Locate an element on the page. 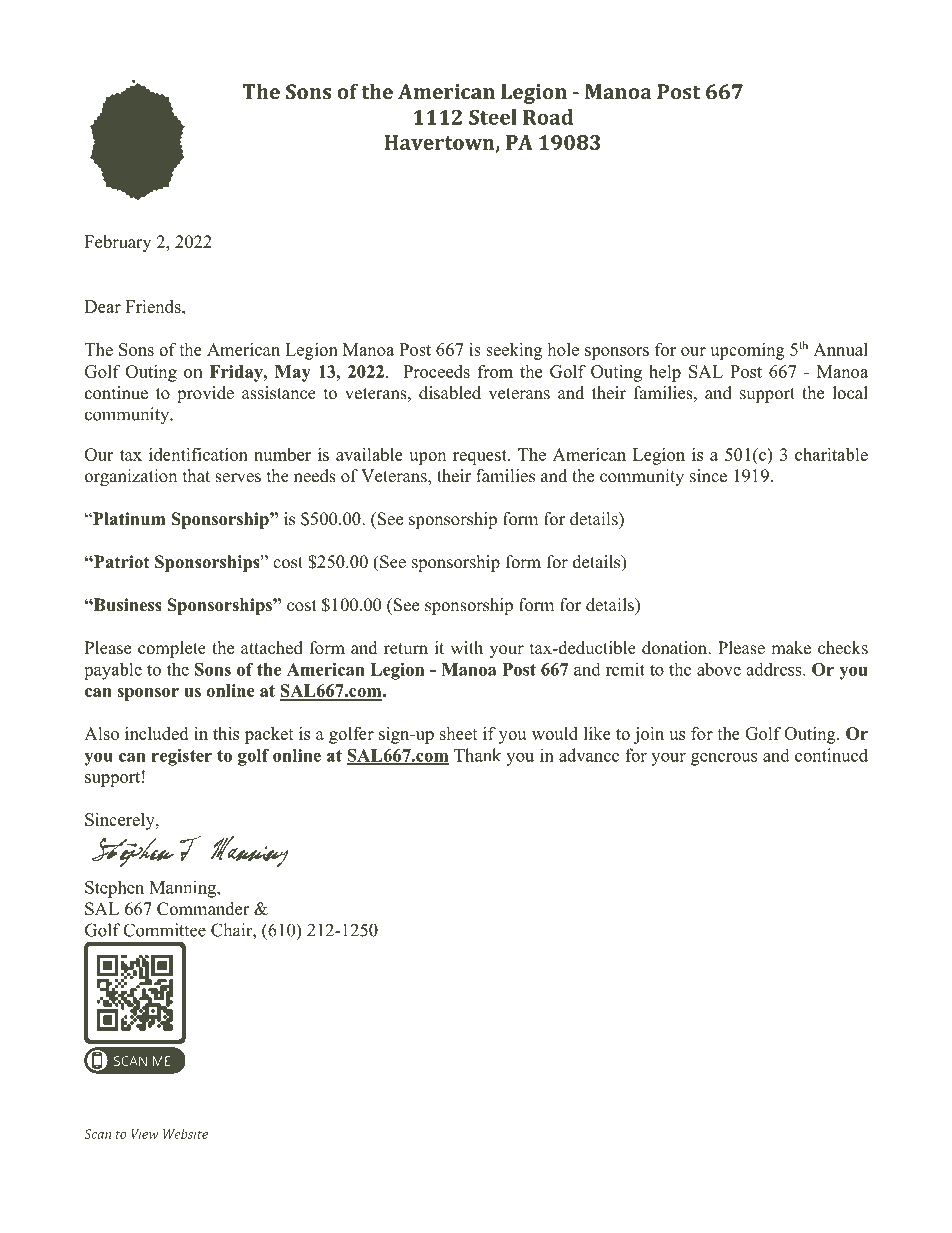 The image size is (952, 1233). generous is located at coordinates (724, 759).
